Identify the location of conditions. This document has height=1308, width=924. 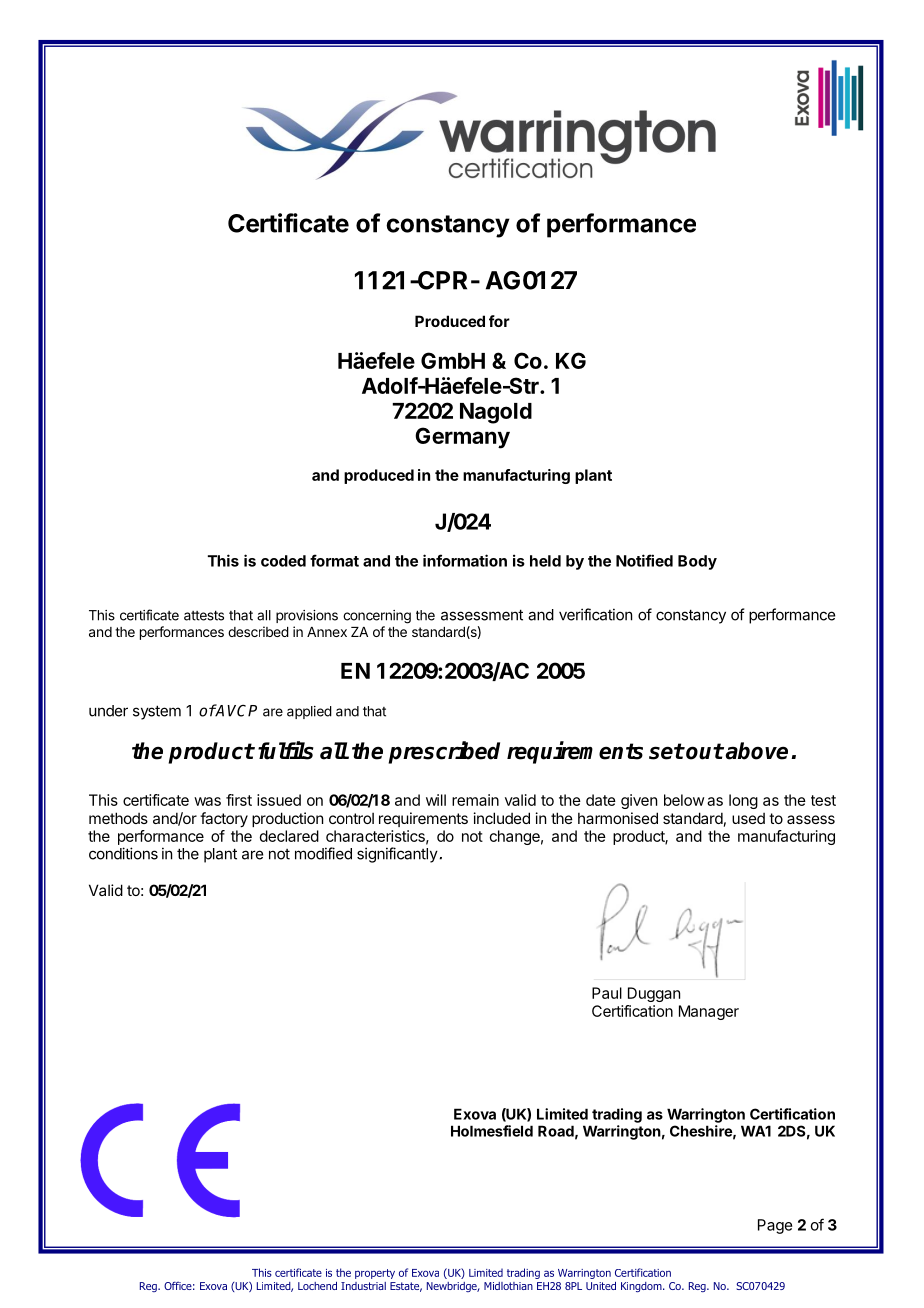
(123, 853).
